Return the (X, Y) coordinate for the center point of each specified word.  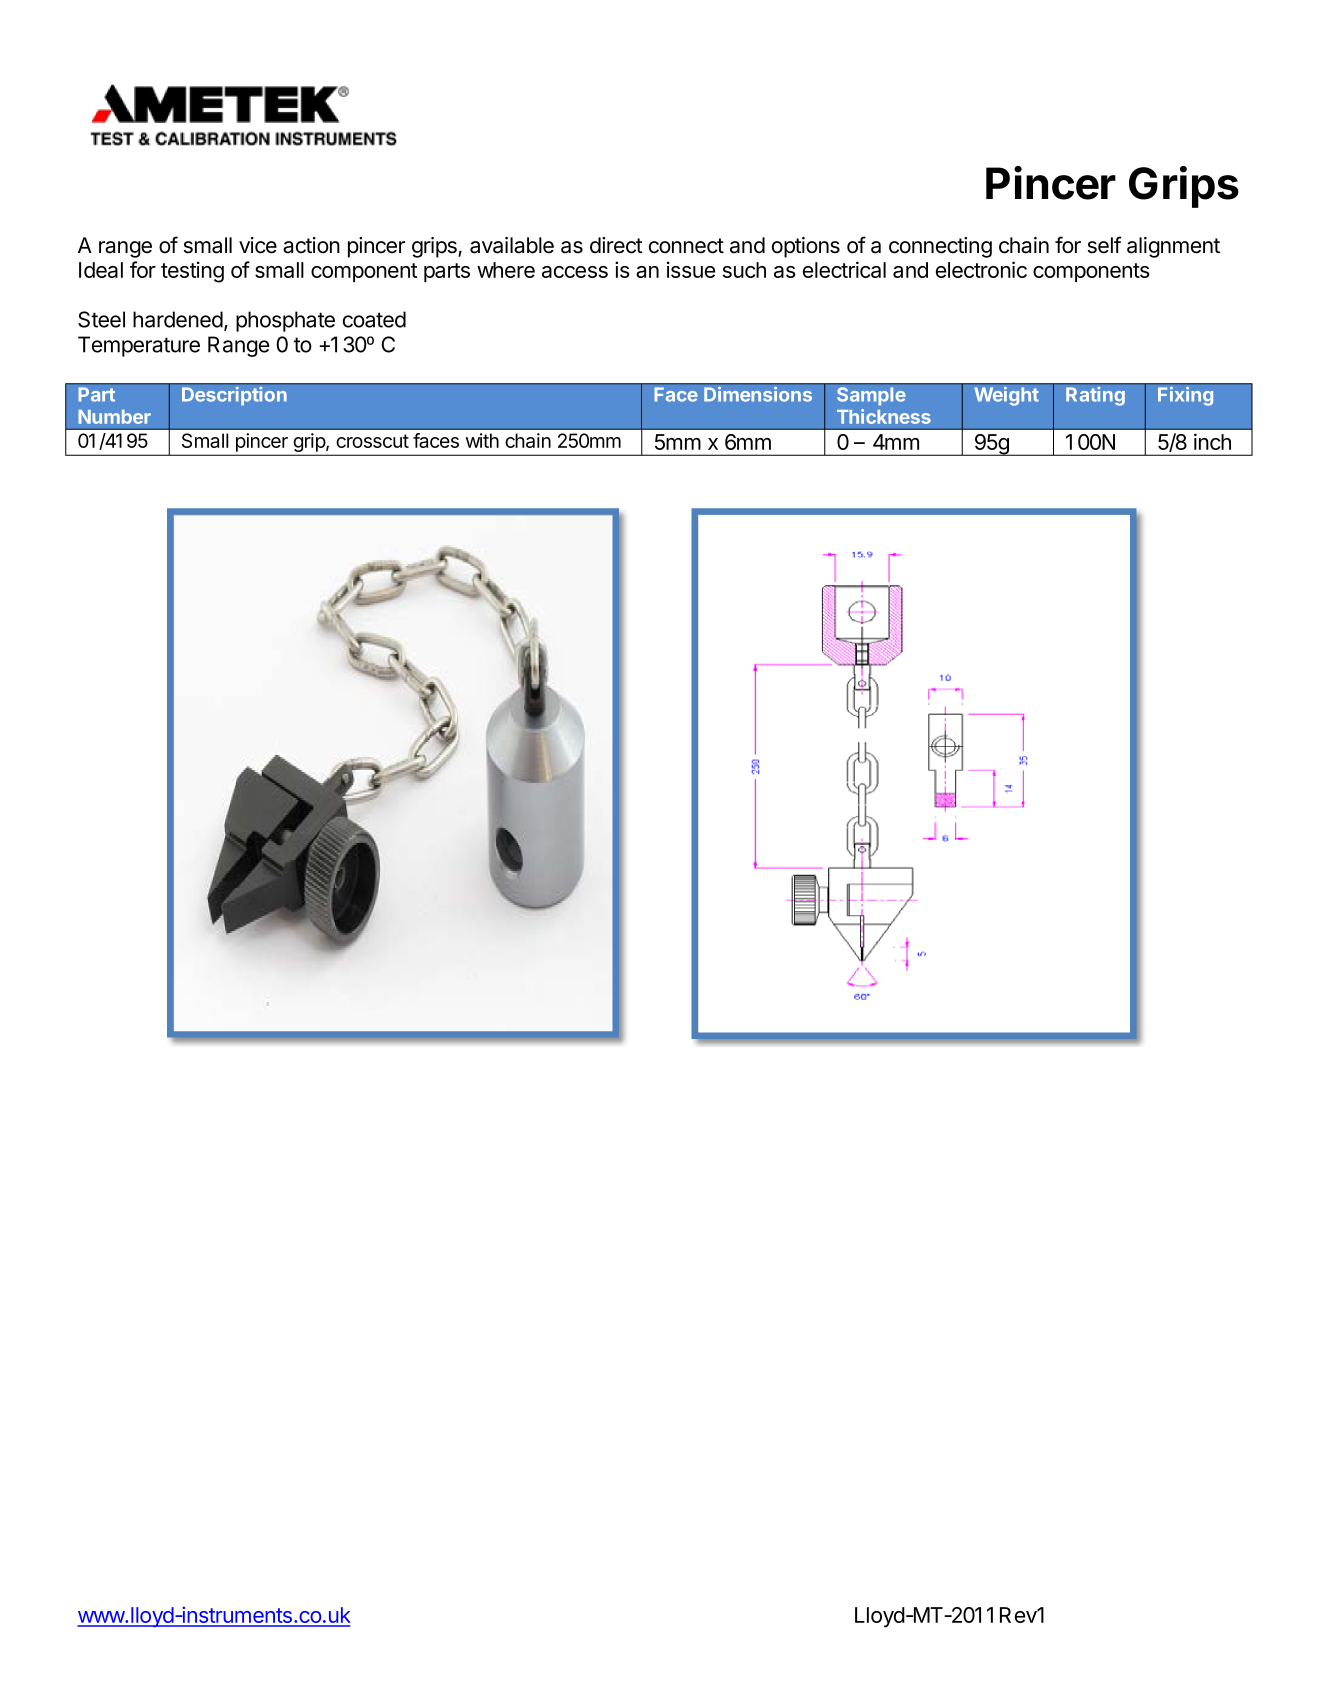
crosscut (372, 441)
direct (616, 245)
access (575, 272)
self (1104, 245)
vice (258, 245)
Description (234, 396)
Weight (1006, 396)
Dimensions (758, 394)
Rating (1095, 396)
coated (374, 319)
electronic (981, 269)
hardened (178, 319)
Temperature (139, 346)
